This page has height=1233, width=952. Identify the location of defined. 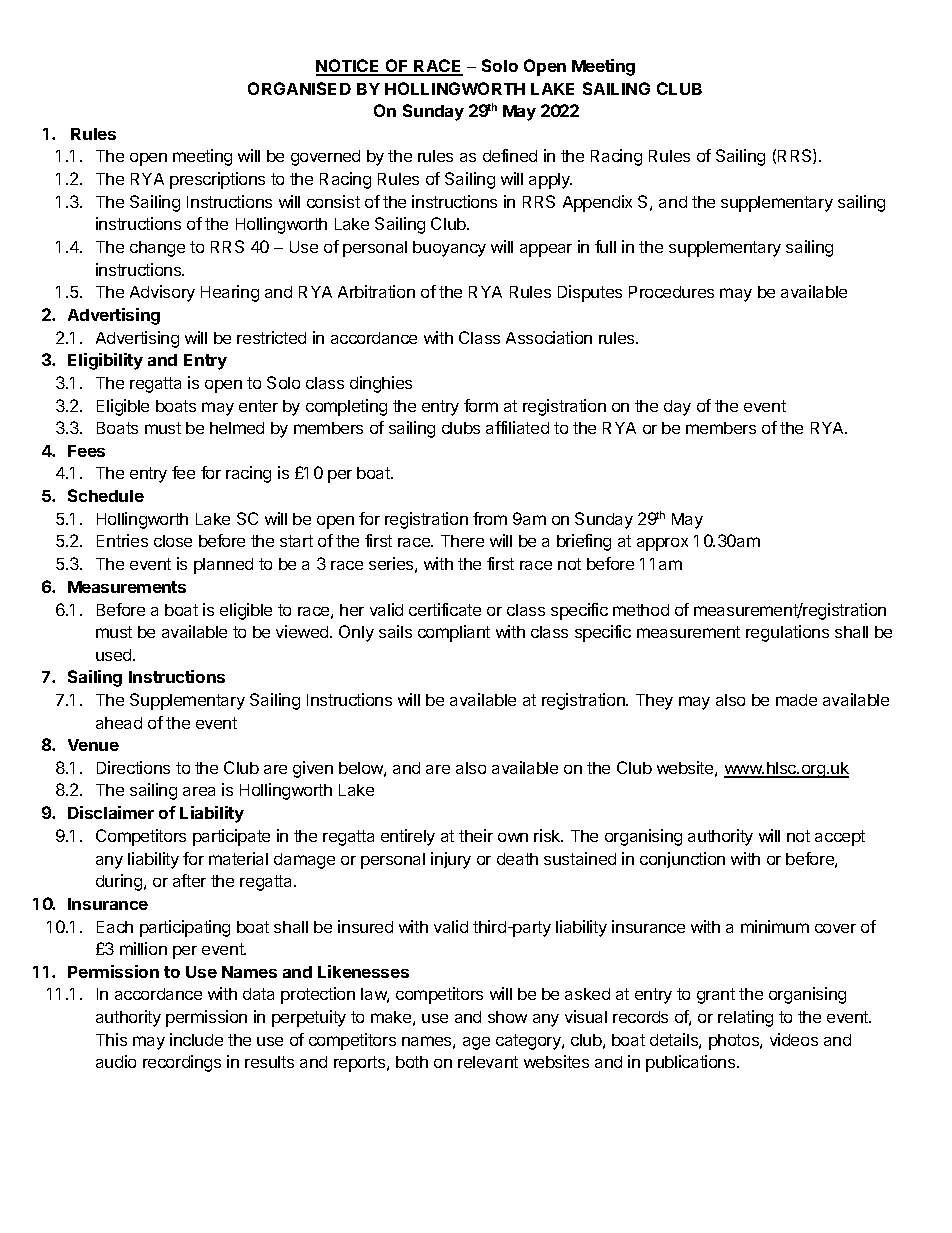
(510, 155).
